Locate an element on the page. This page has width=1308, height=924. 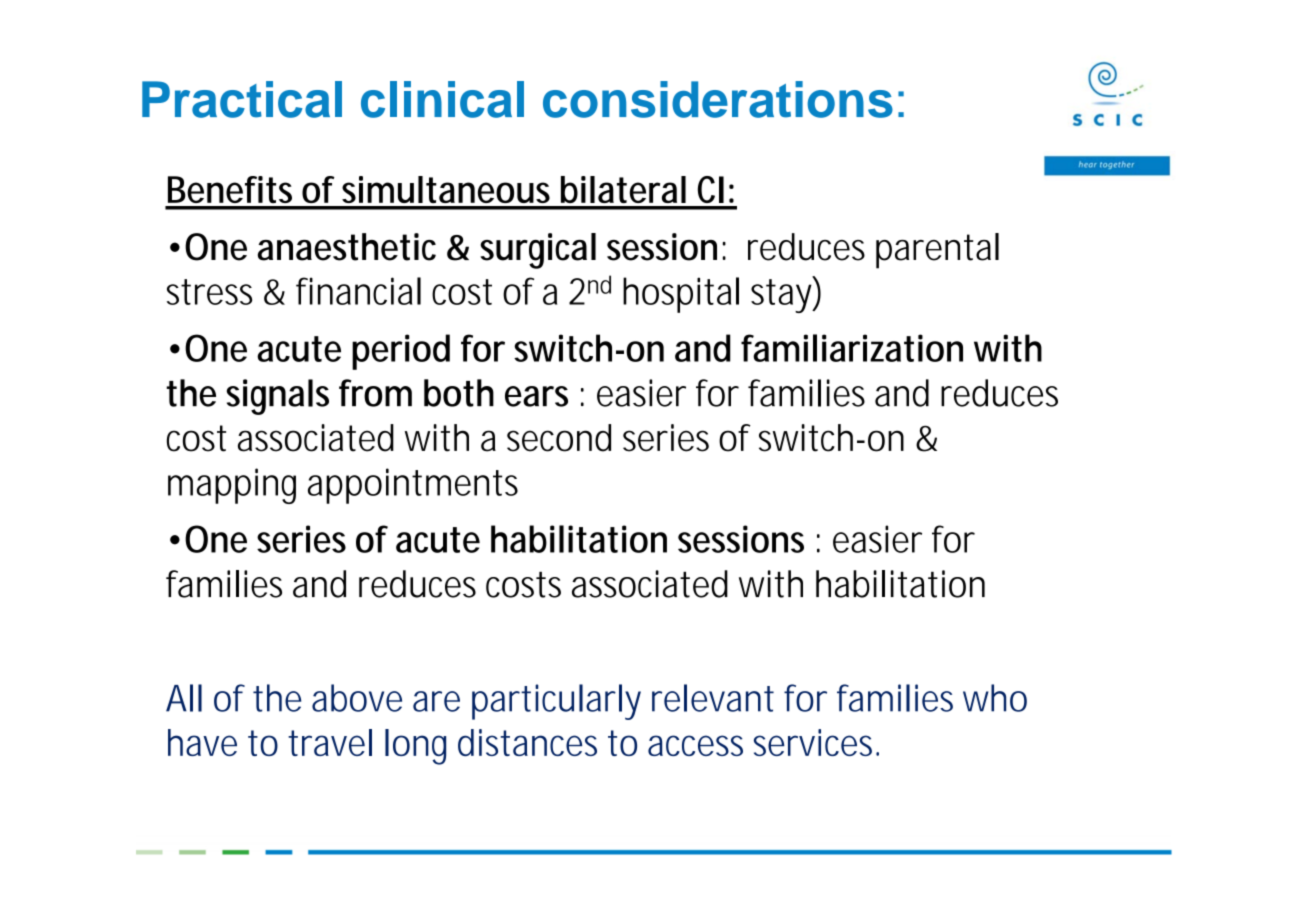
stay is located at coordinates (781, 296).
